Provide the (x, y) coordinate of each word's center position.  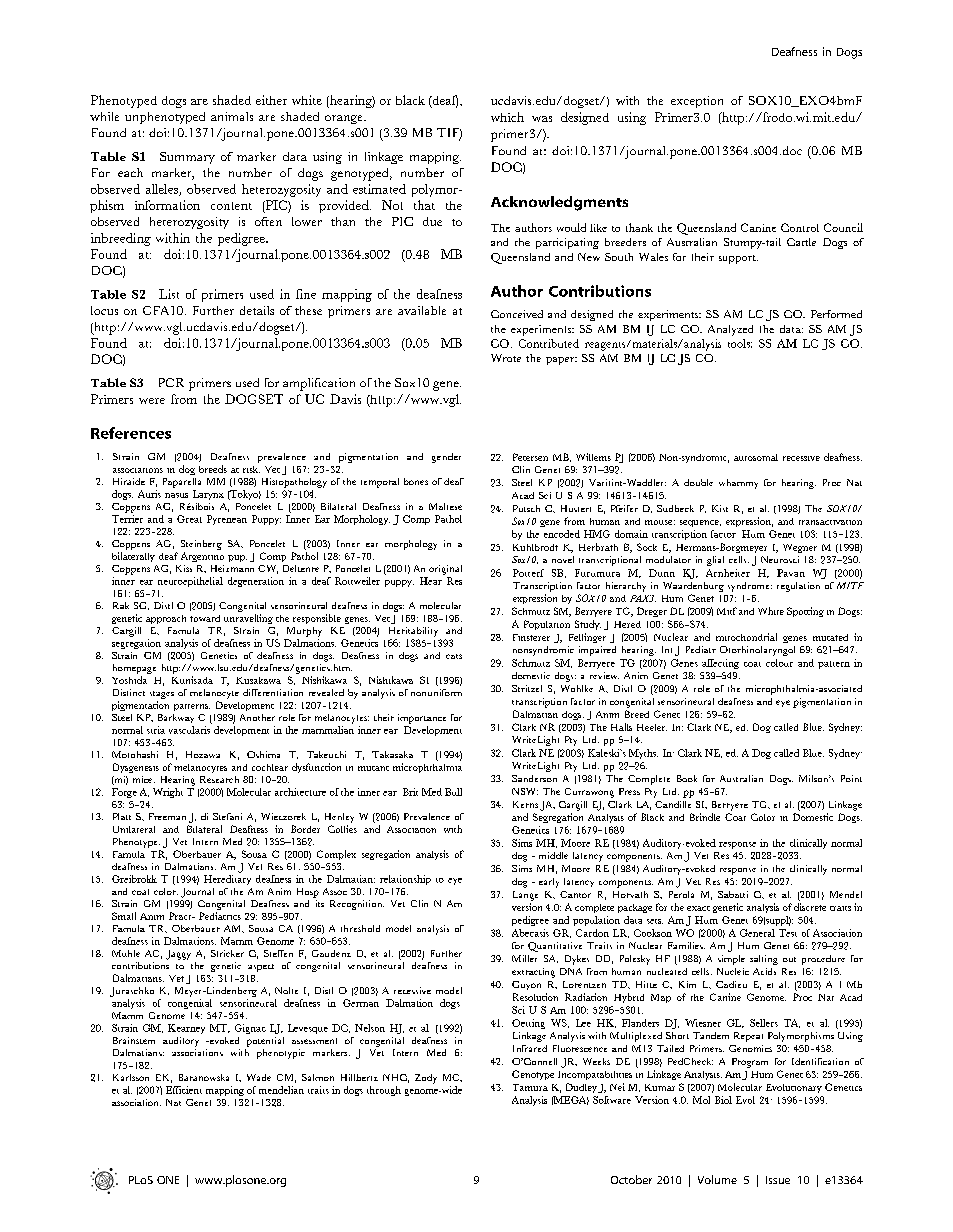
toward (205, 618)
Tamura (530, 1087)
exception (697, 102)
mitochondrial (746, 637)
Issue (778, 1180)
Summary (187, 158)
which (507, 117)
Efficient (184, 1090)
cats (454, 656)
